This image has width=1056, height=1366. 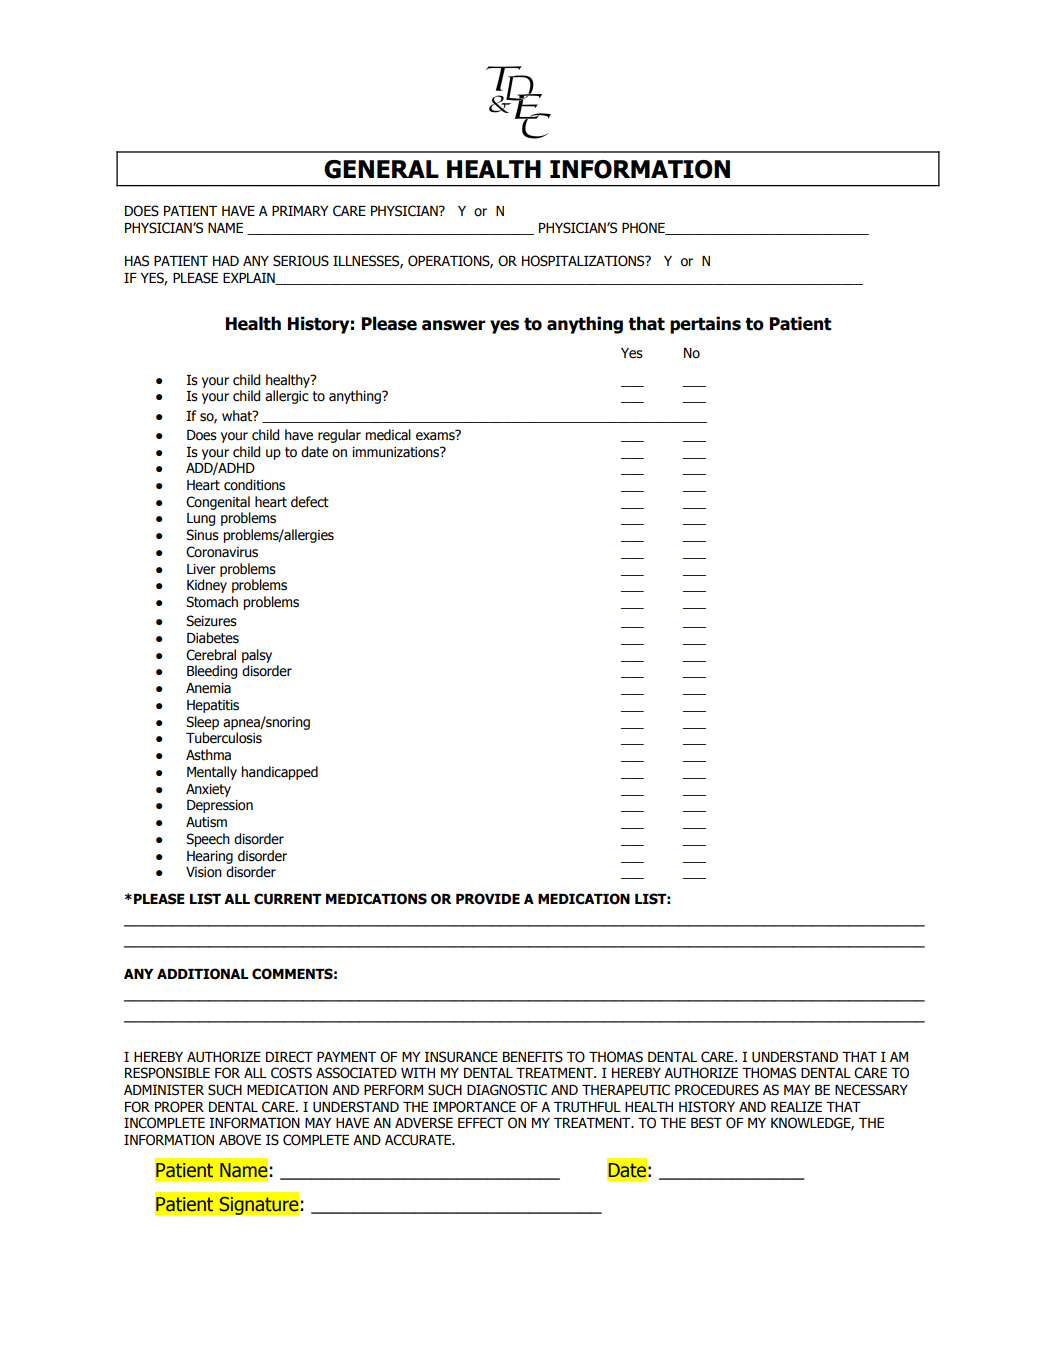 I want to click on HOSPITALIZATIONS, so click(x=584, y=261).
